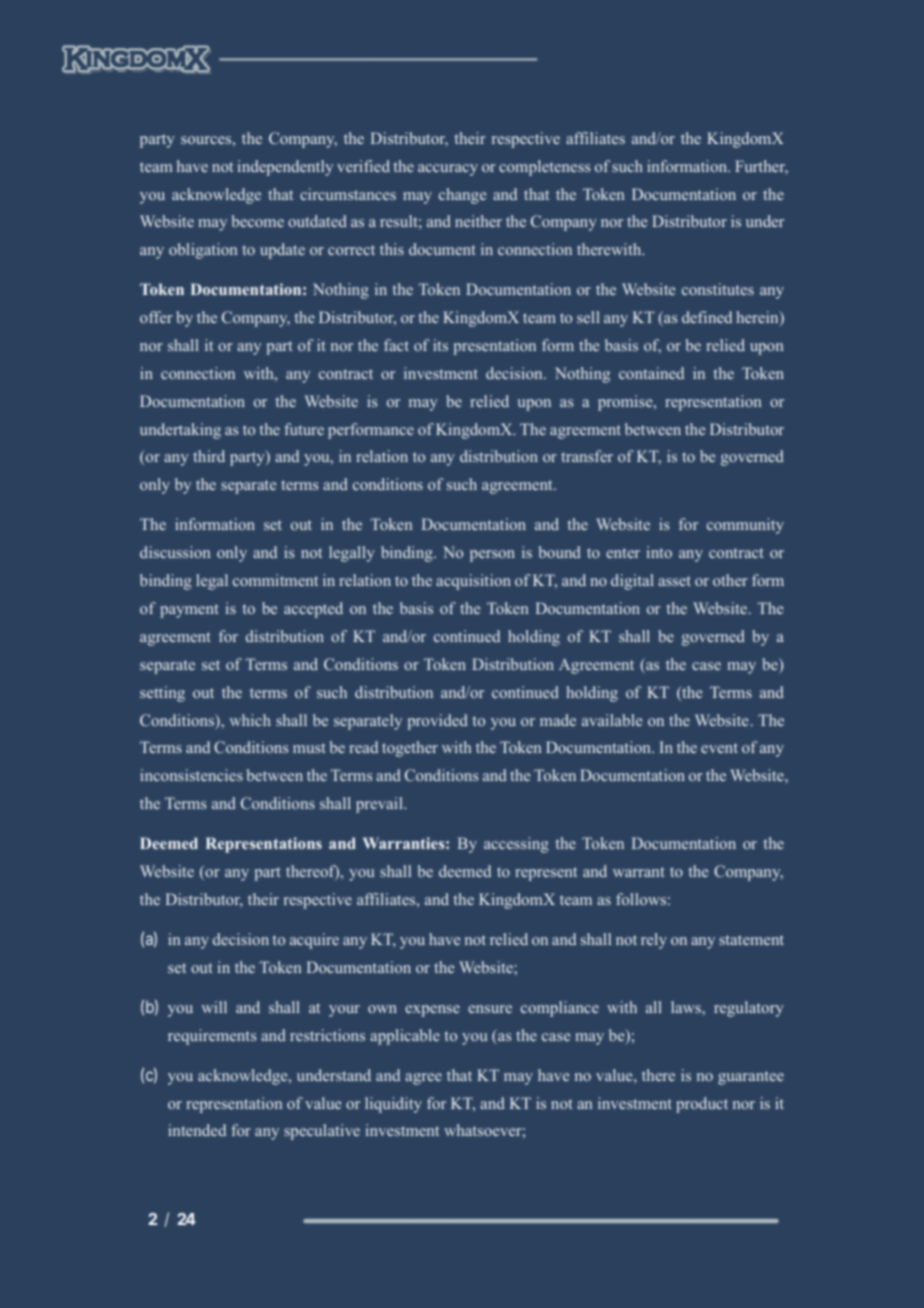 The height and width of the page is (1308, 924). I want to click on event, so click(719, 748).
